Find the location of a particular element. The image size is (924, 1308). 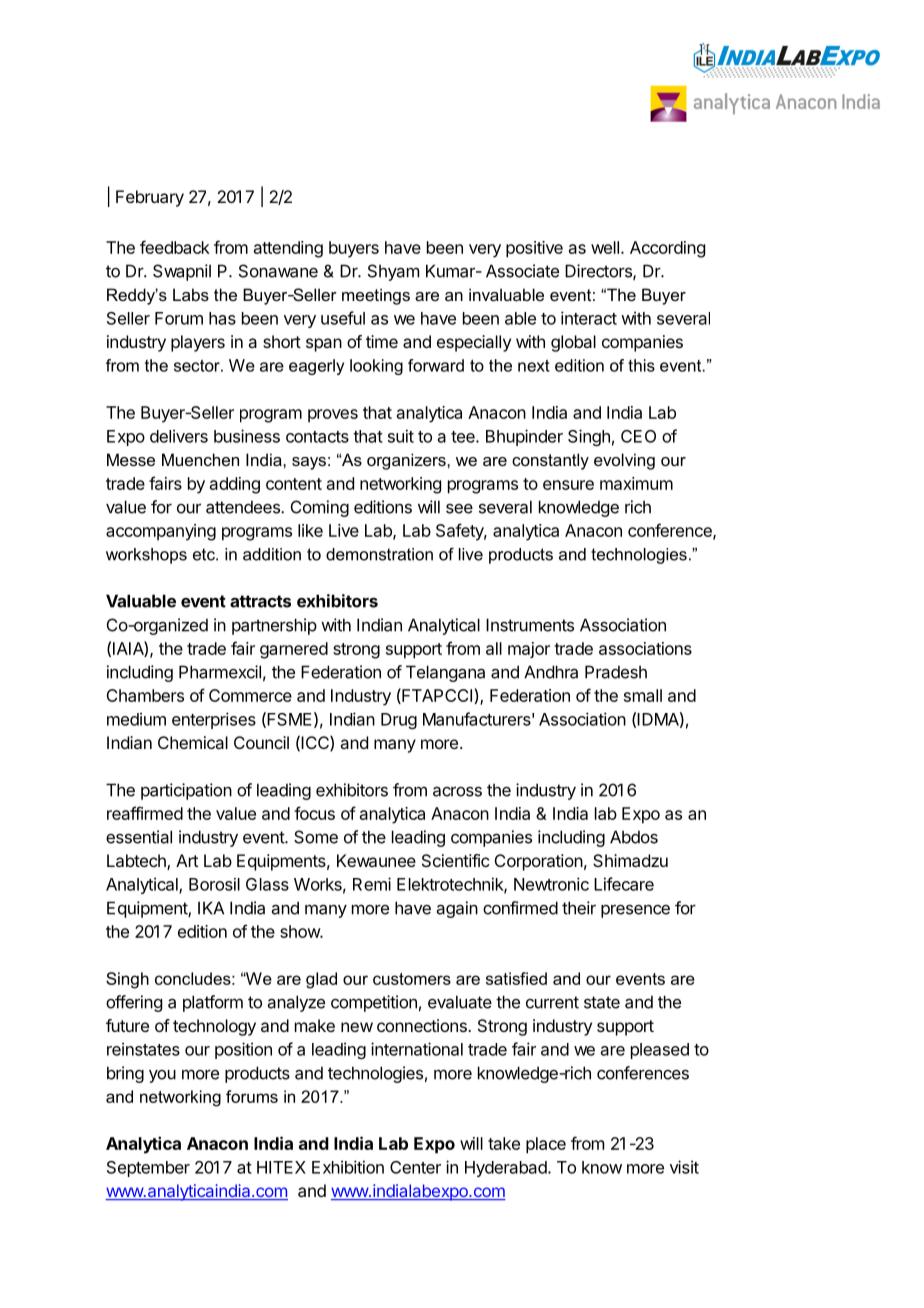

well is located at coordinates (605, 247).
